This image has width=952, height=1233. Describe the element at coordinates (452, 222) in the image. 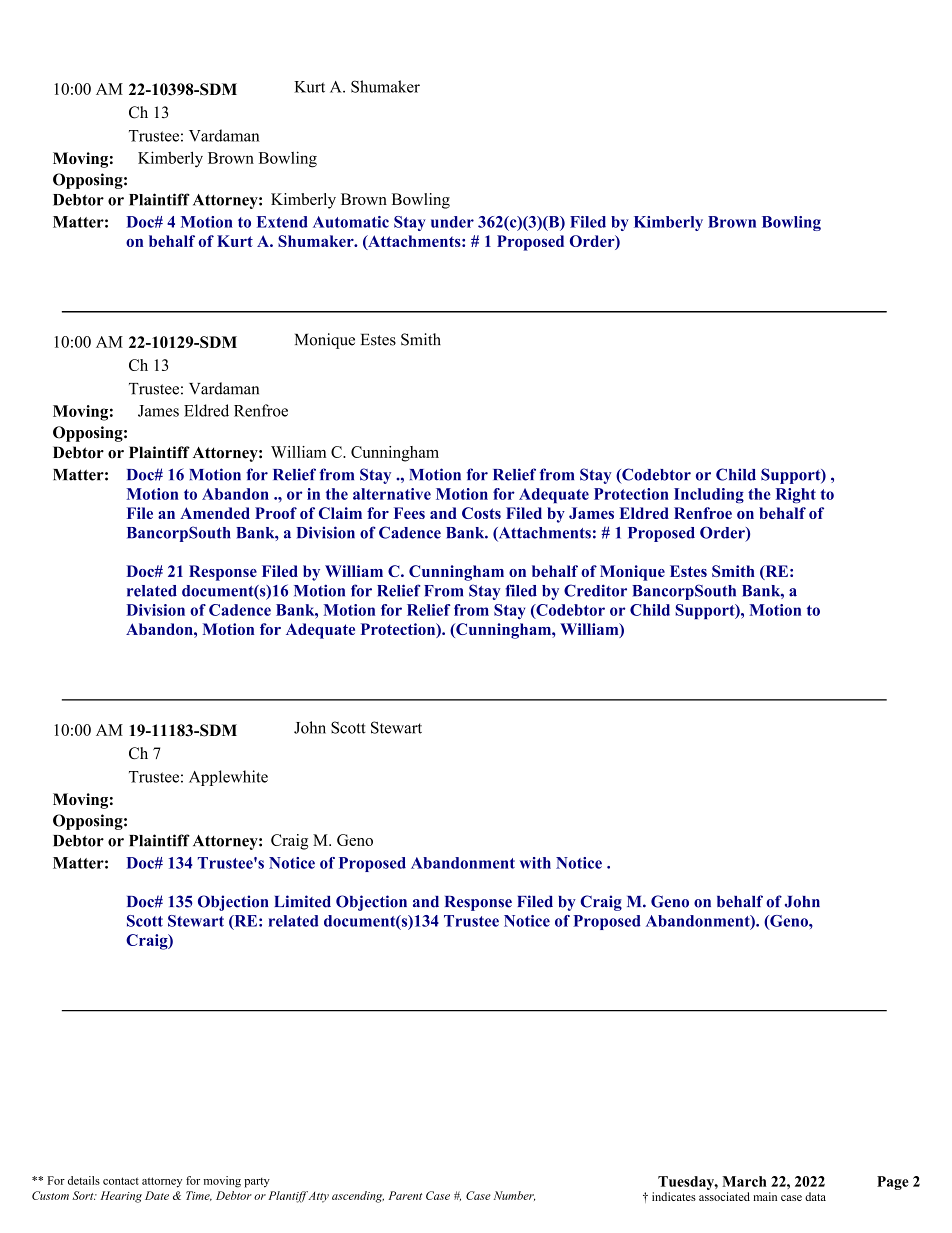

I see `under` at that location.
